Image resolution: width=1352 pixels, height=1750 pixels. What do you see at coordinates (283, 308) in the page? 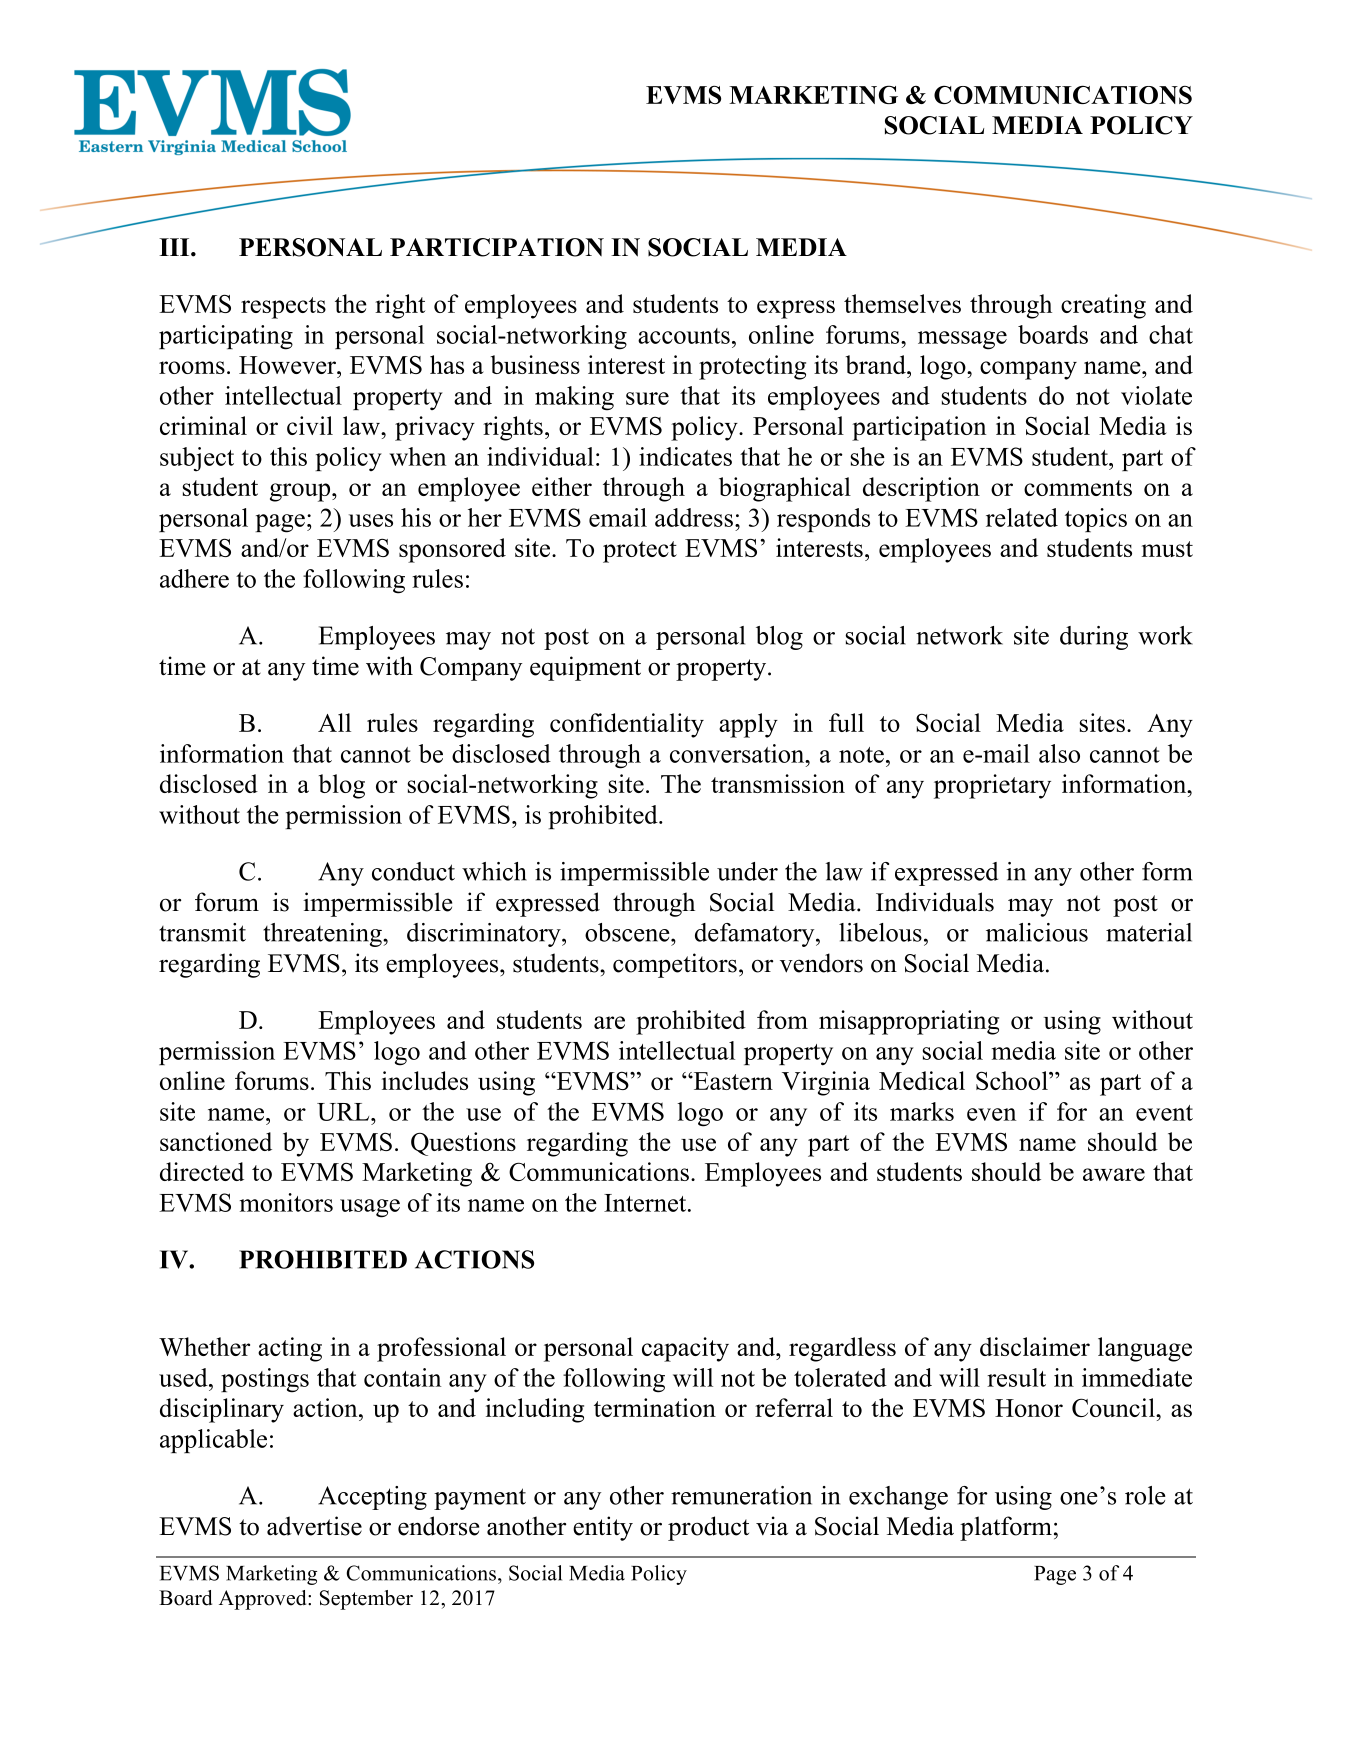
I see `respects` at bounding box center [283, 308].
